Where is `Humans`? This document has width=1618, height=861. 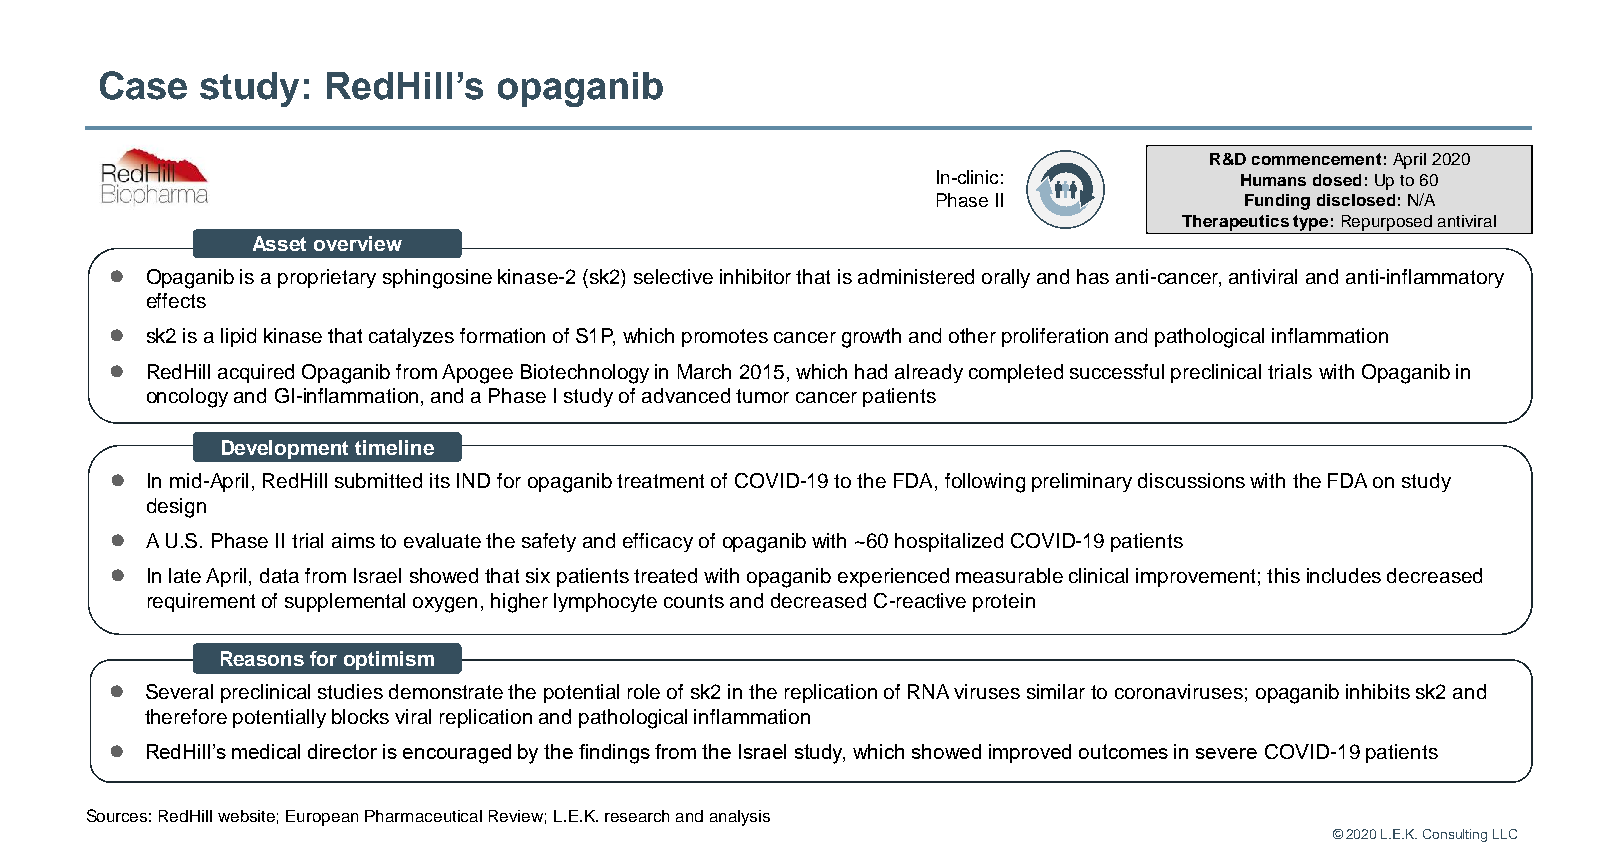 Humans is located at coordinates (1273, 180).
